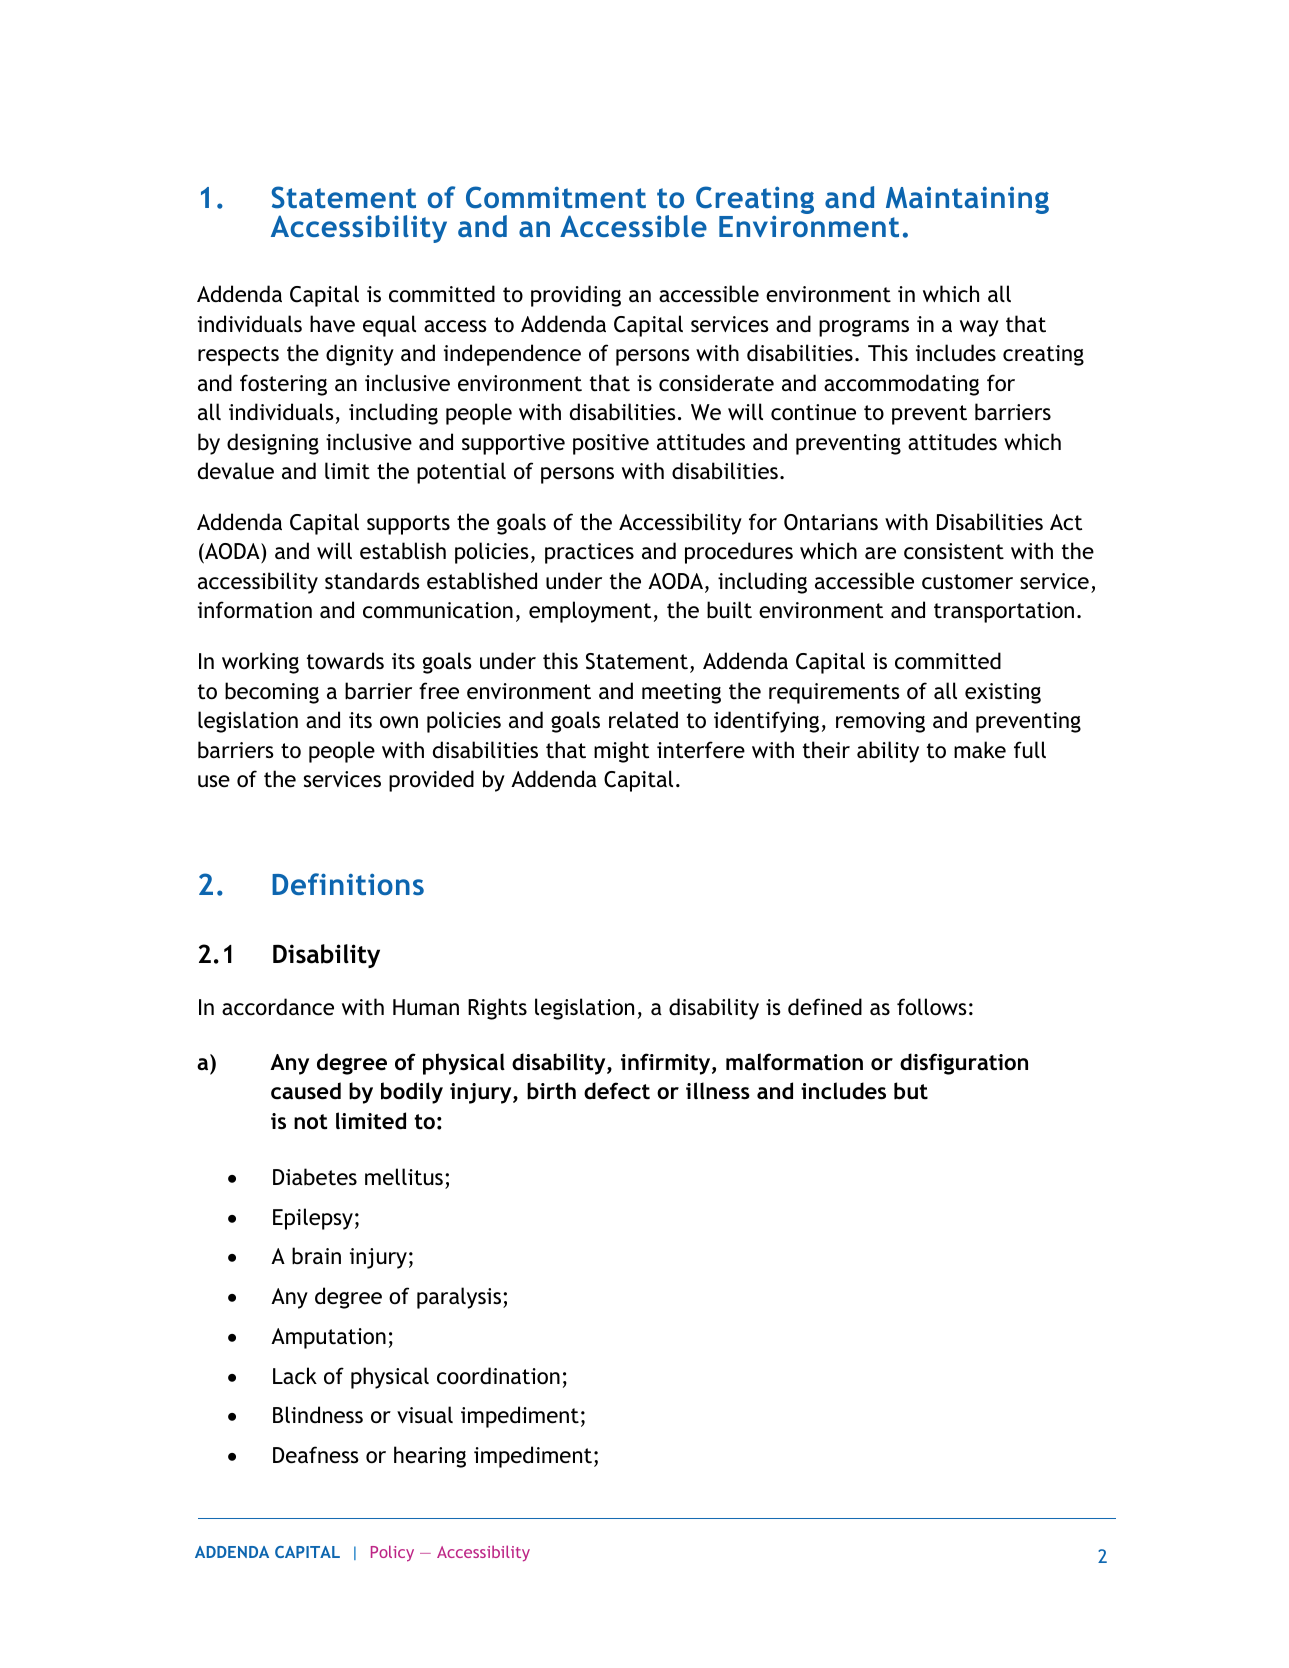  Describe the element at coordinates (980, 750) in the page. I see `make` at that location.
